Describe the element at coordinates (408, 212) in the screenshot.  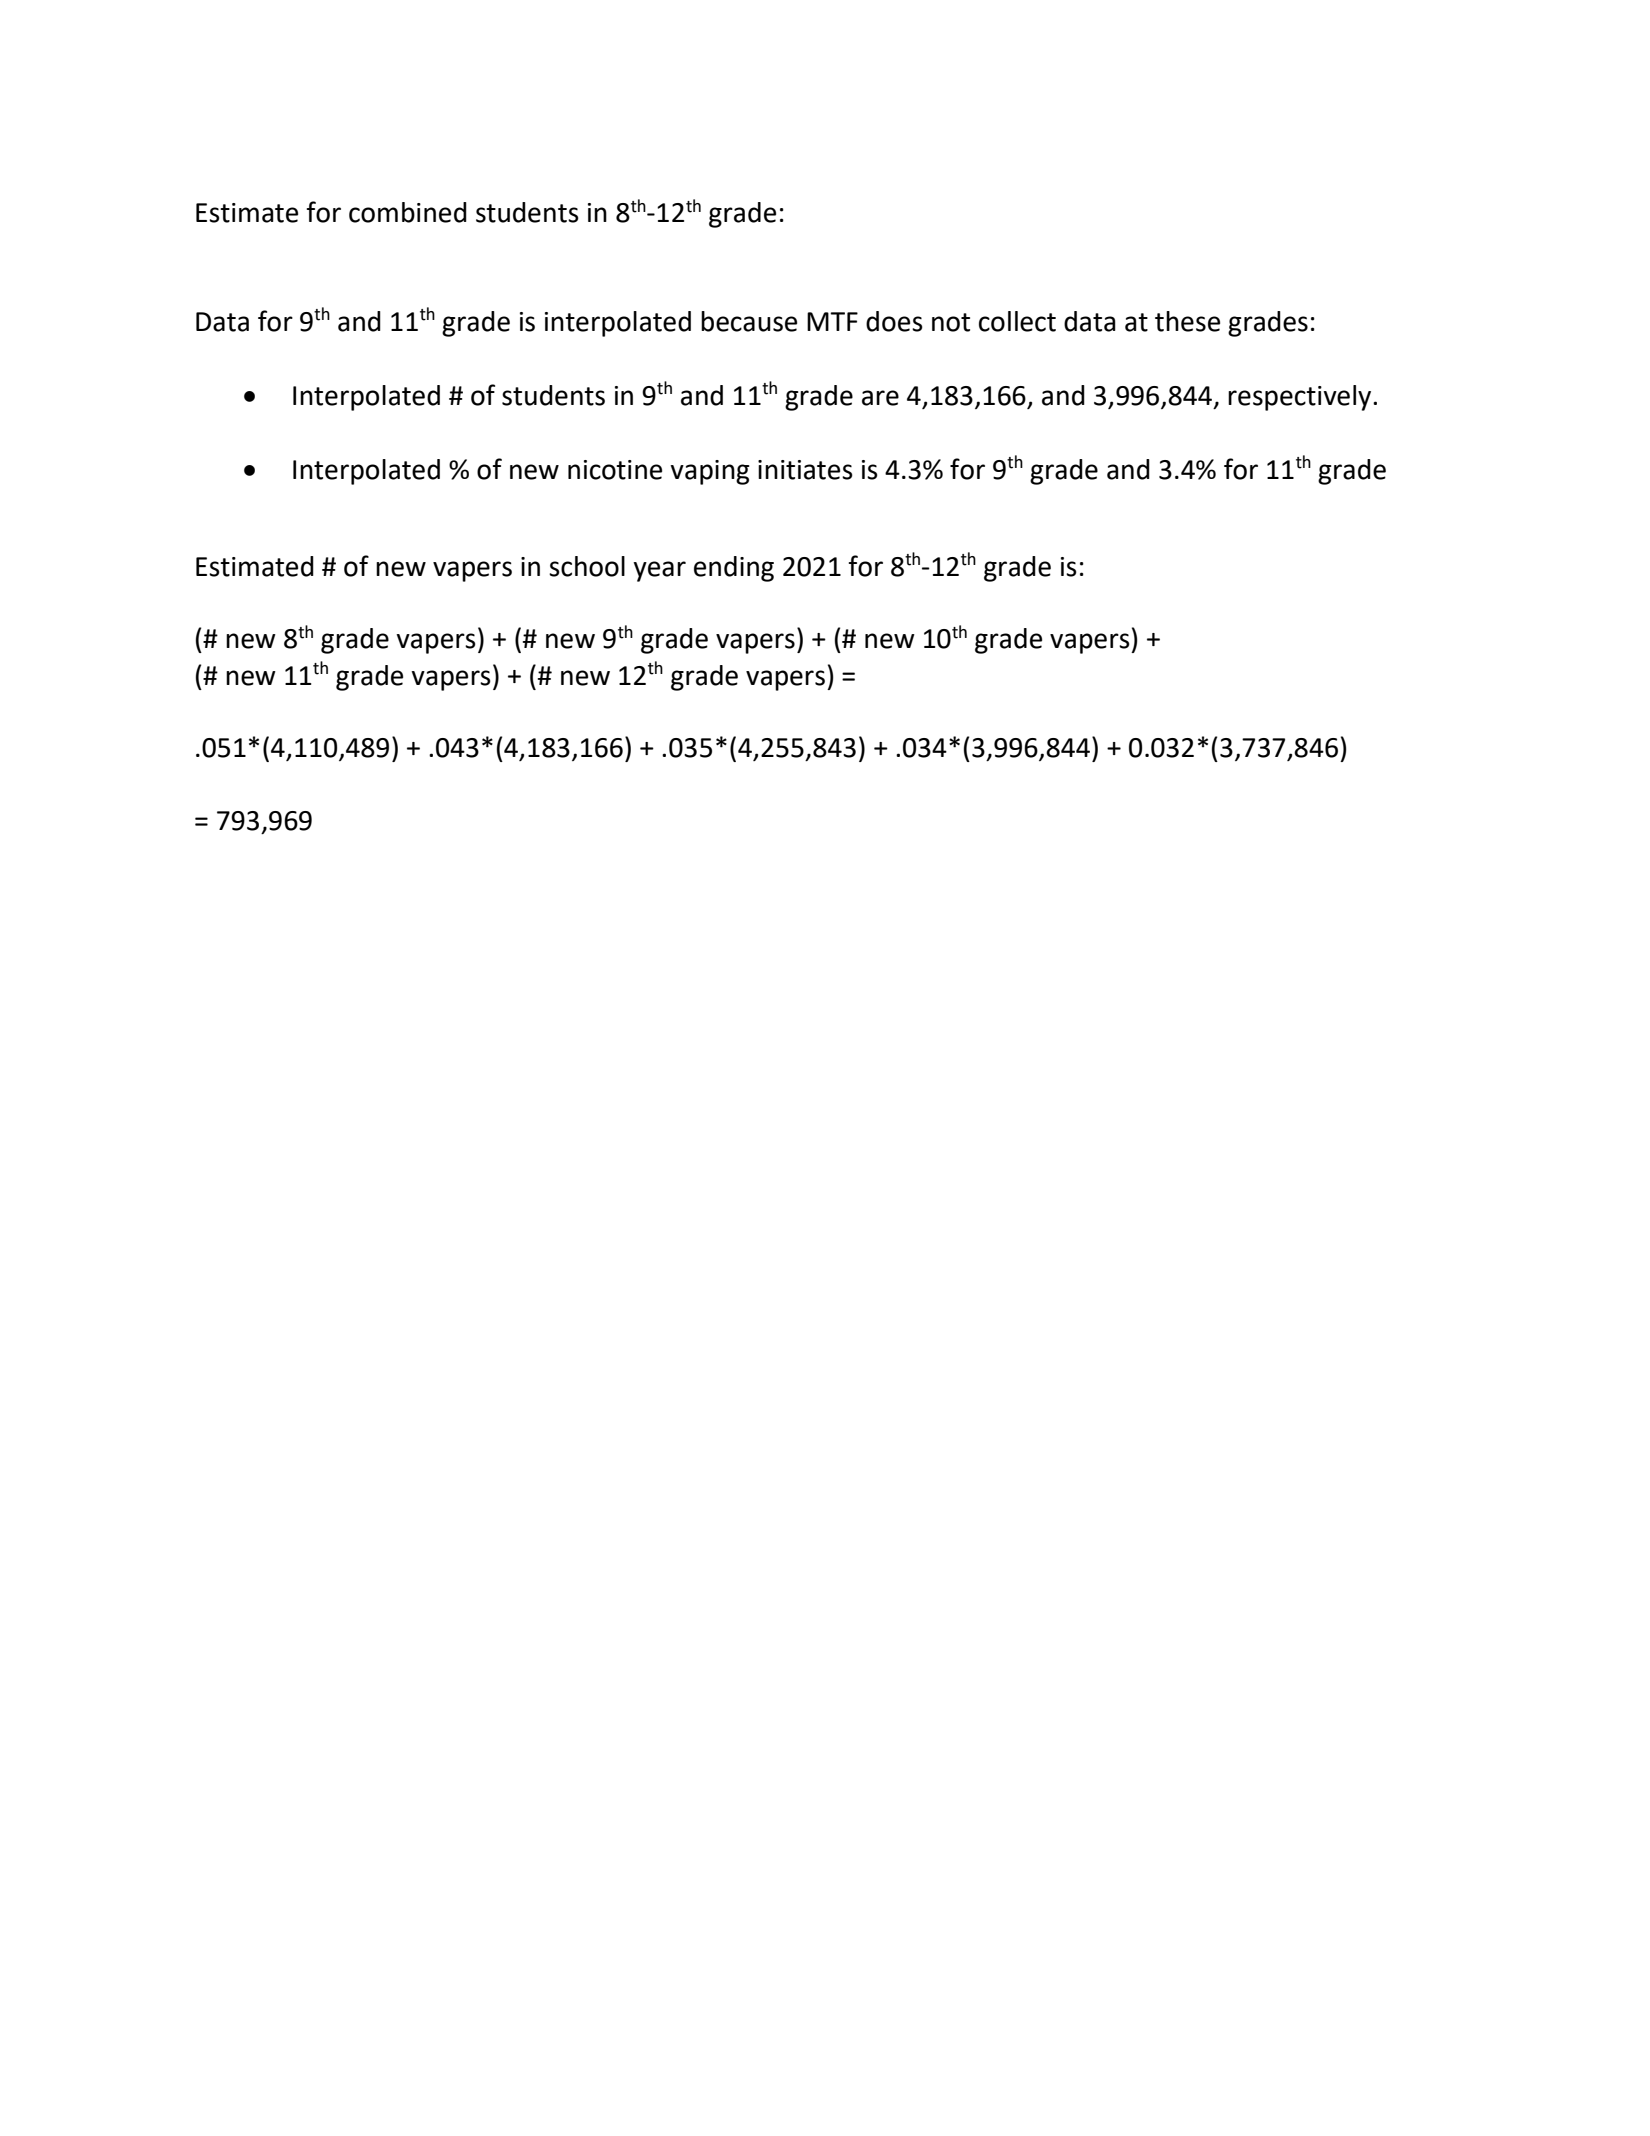
I see `combined` at that location.
